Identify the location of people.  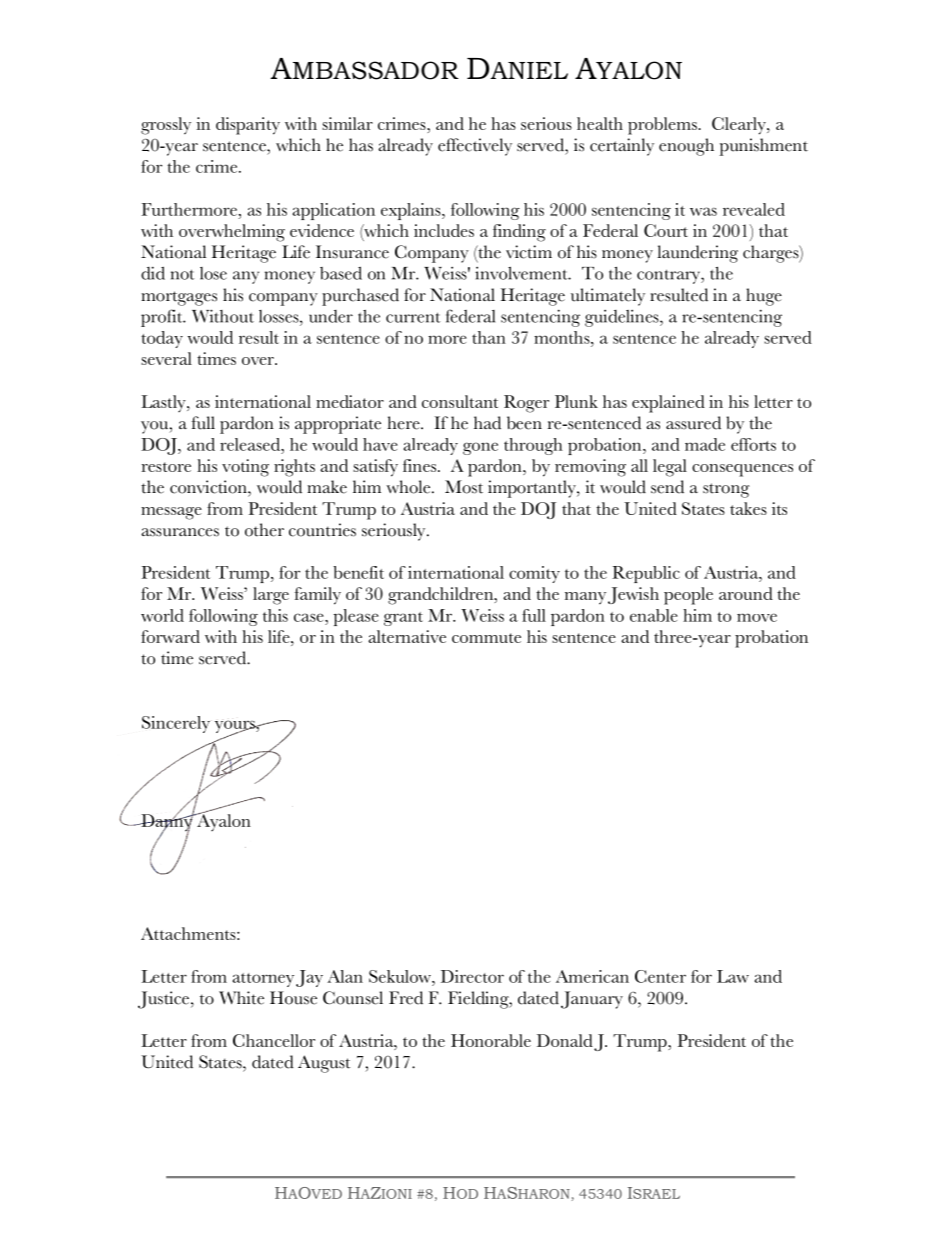
(688, 596).
